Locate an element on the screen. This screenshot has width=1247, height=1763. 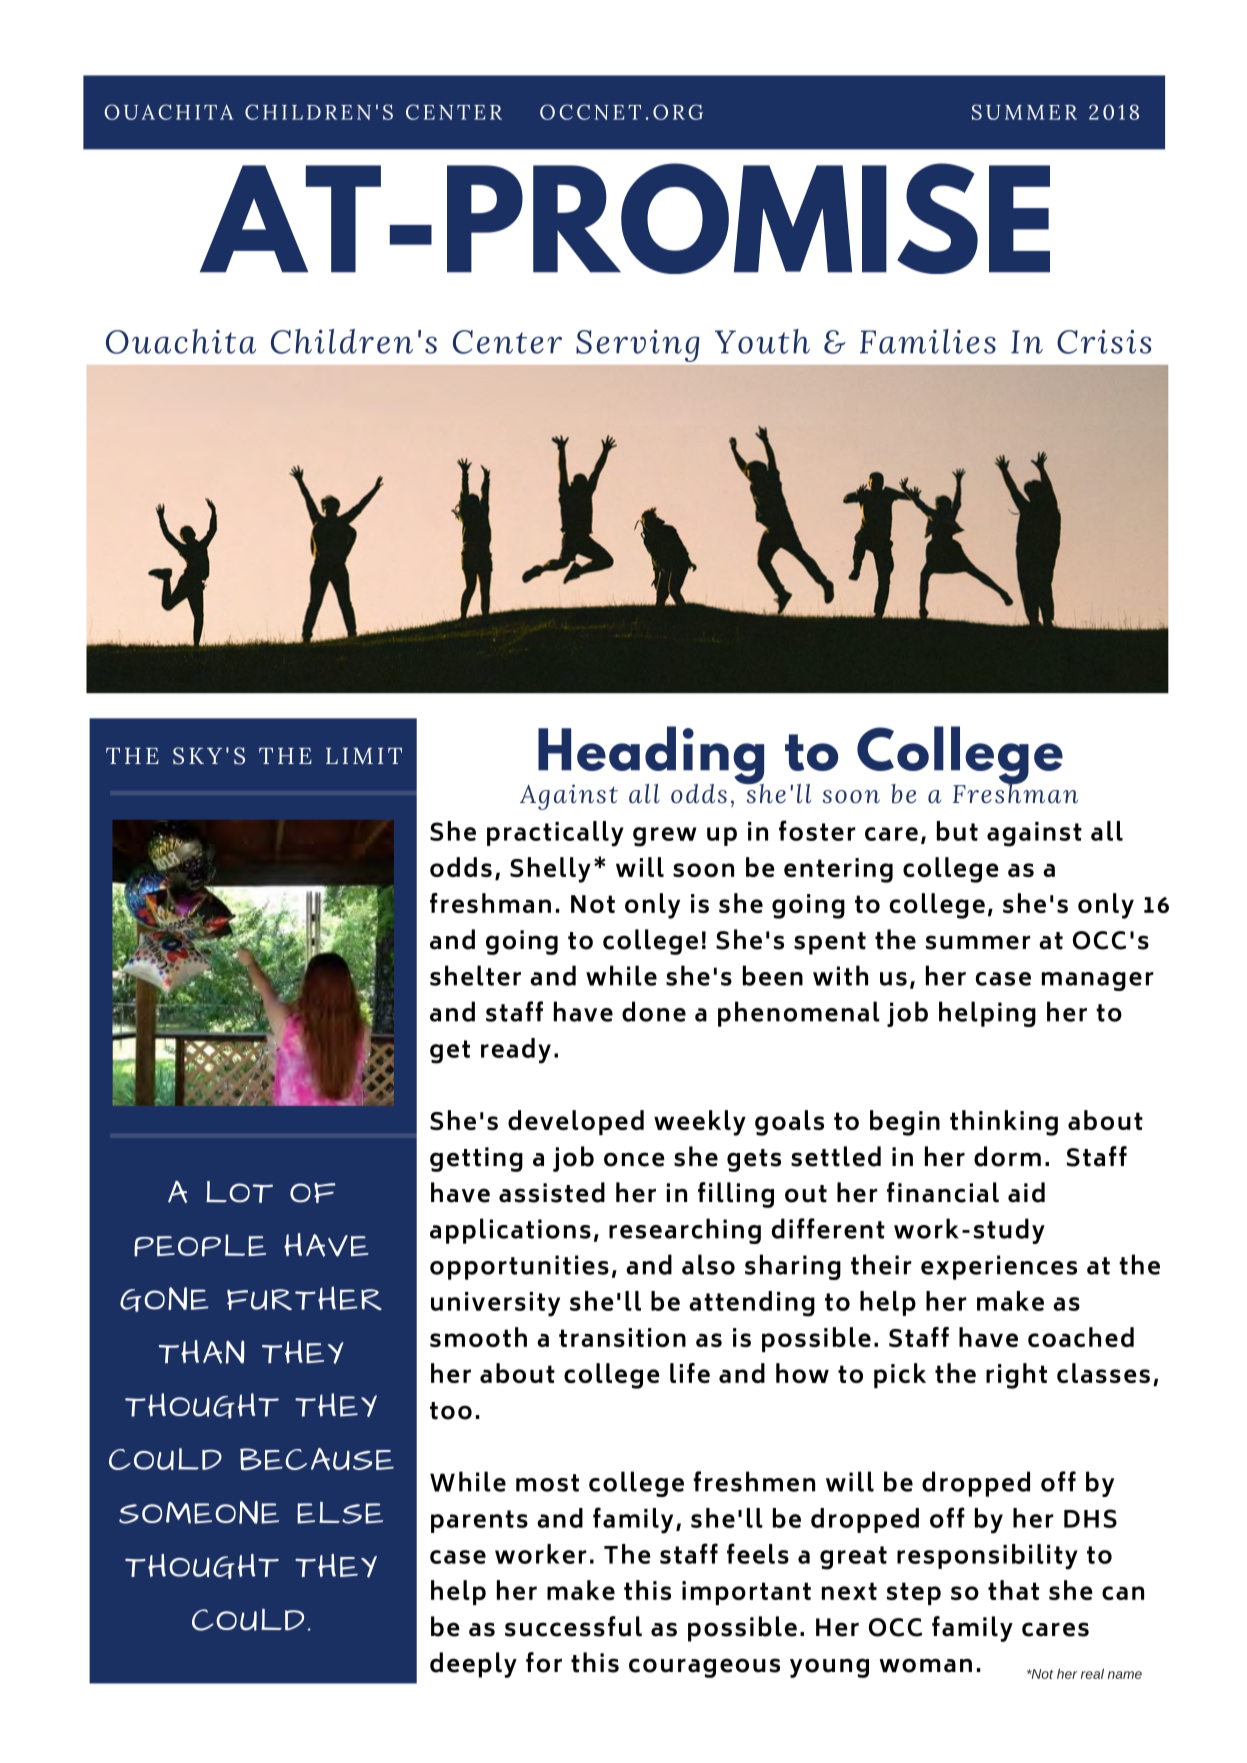
Serving is located at coordinates (637, 346).
